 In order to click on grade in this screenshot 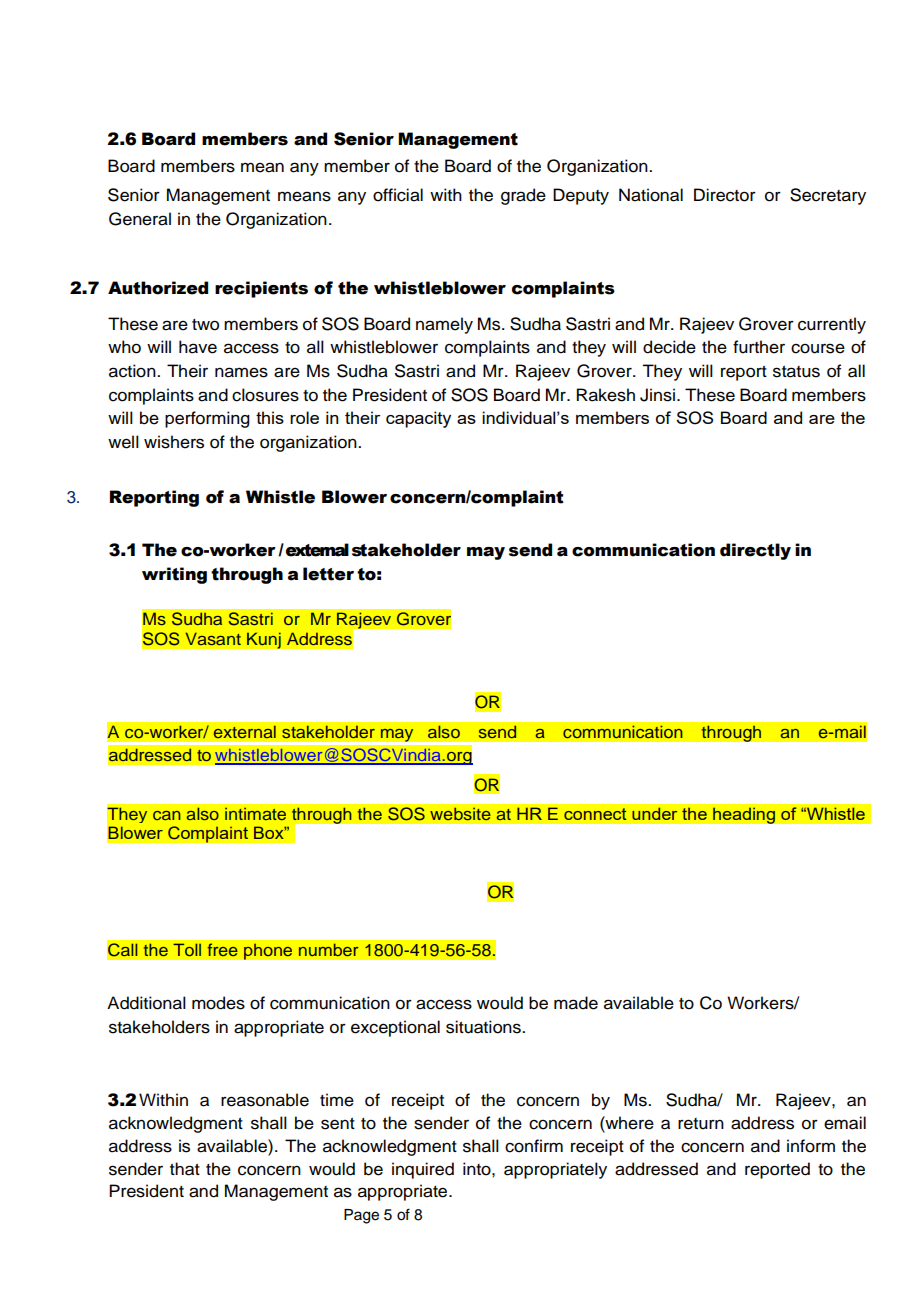, I will do `click(523, 196)`.
